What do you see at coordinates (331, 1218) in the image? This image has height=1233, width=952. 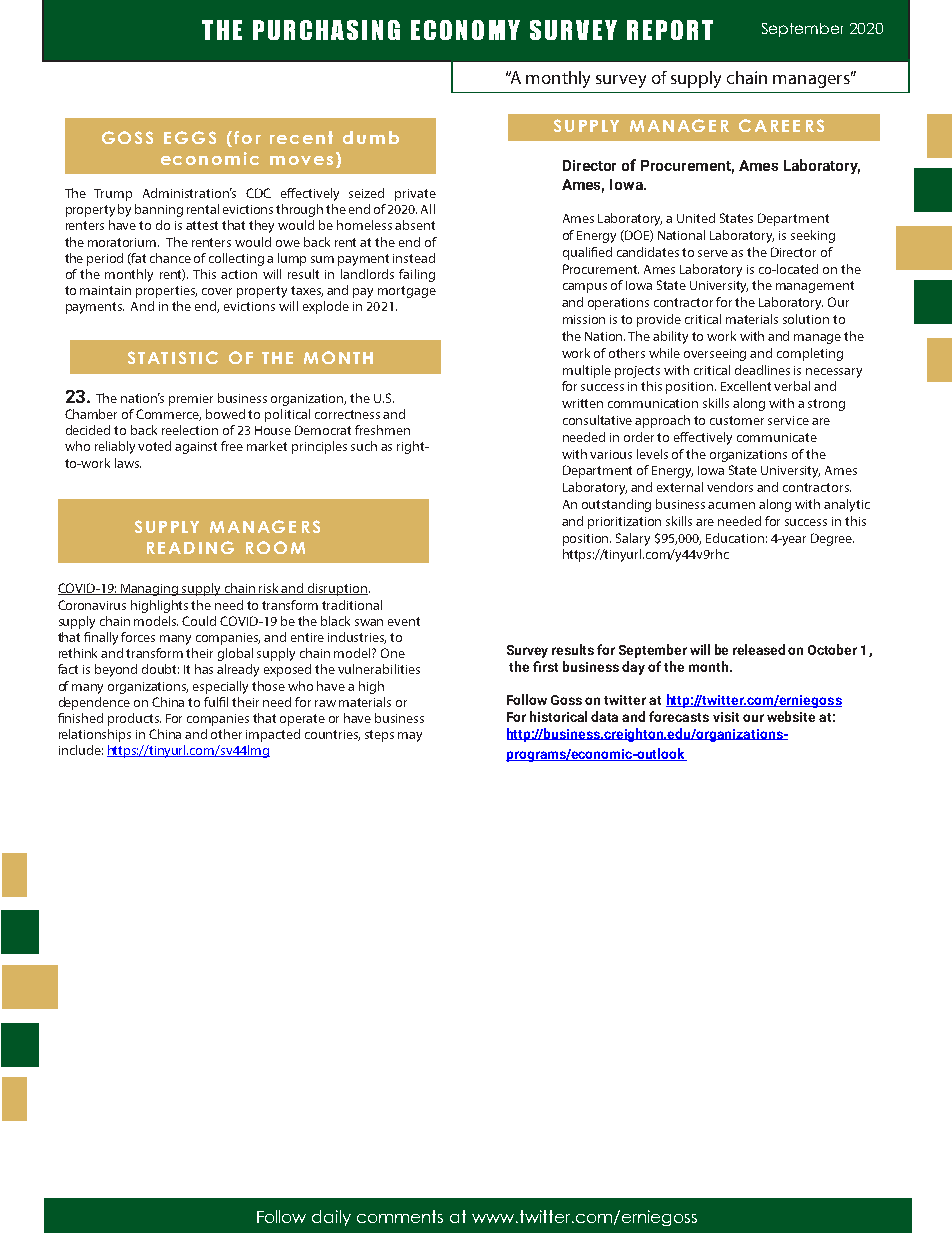 I see `daily` at bounding box center [331, 1218].
